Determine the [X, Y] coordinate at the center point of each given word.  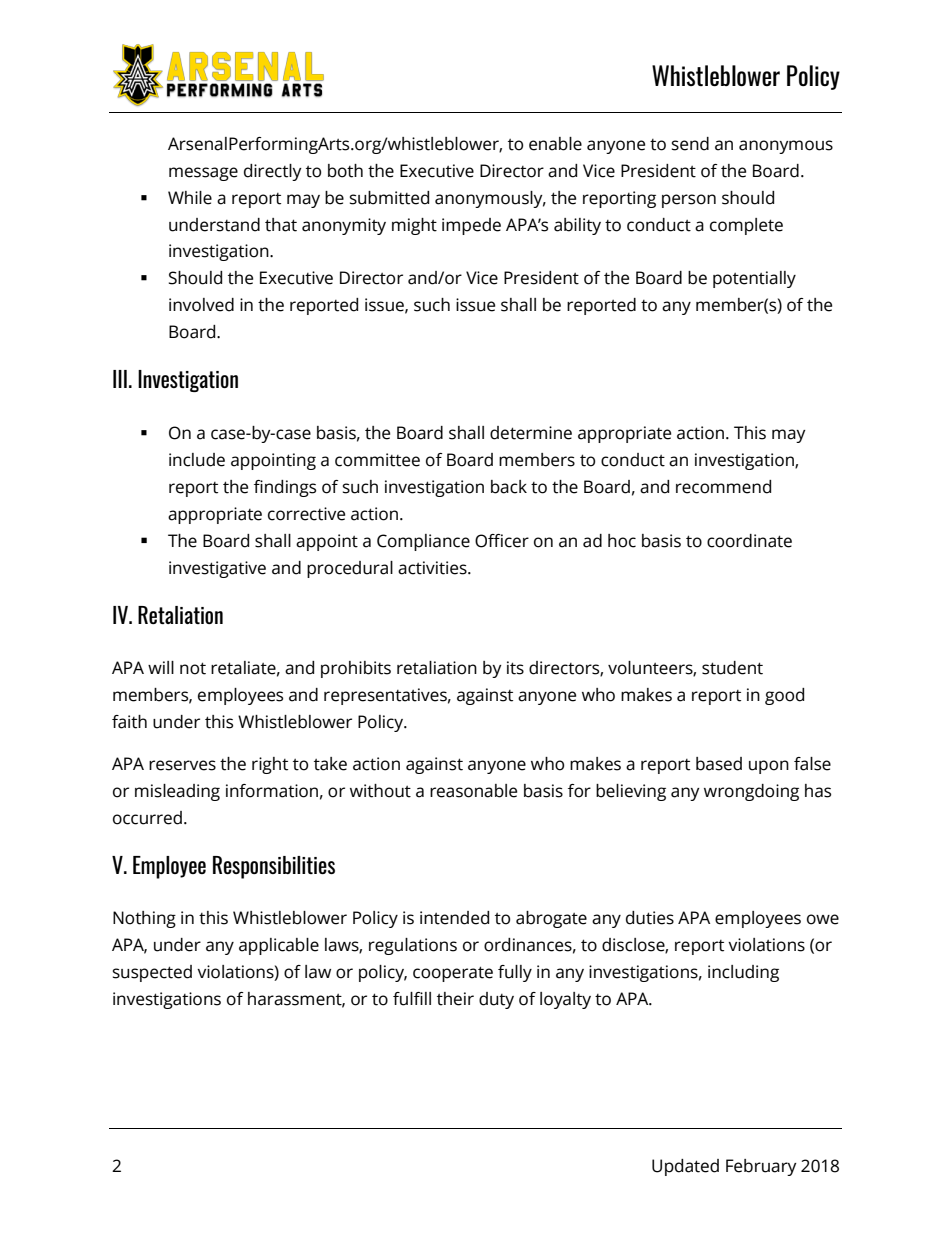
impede [471, 226]
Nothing [144, 919]
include [197, 460]
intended [454, 918]
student [732, 668]
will [161, 667]
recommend [723, 487]
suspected [152, 973]
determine [531, 433]
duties [650, 918]
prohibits [356, 669]
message [203, 174]
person [689, 201]
